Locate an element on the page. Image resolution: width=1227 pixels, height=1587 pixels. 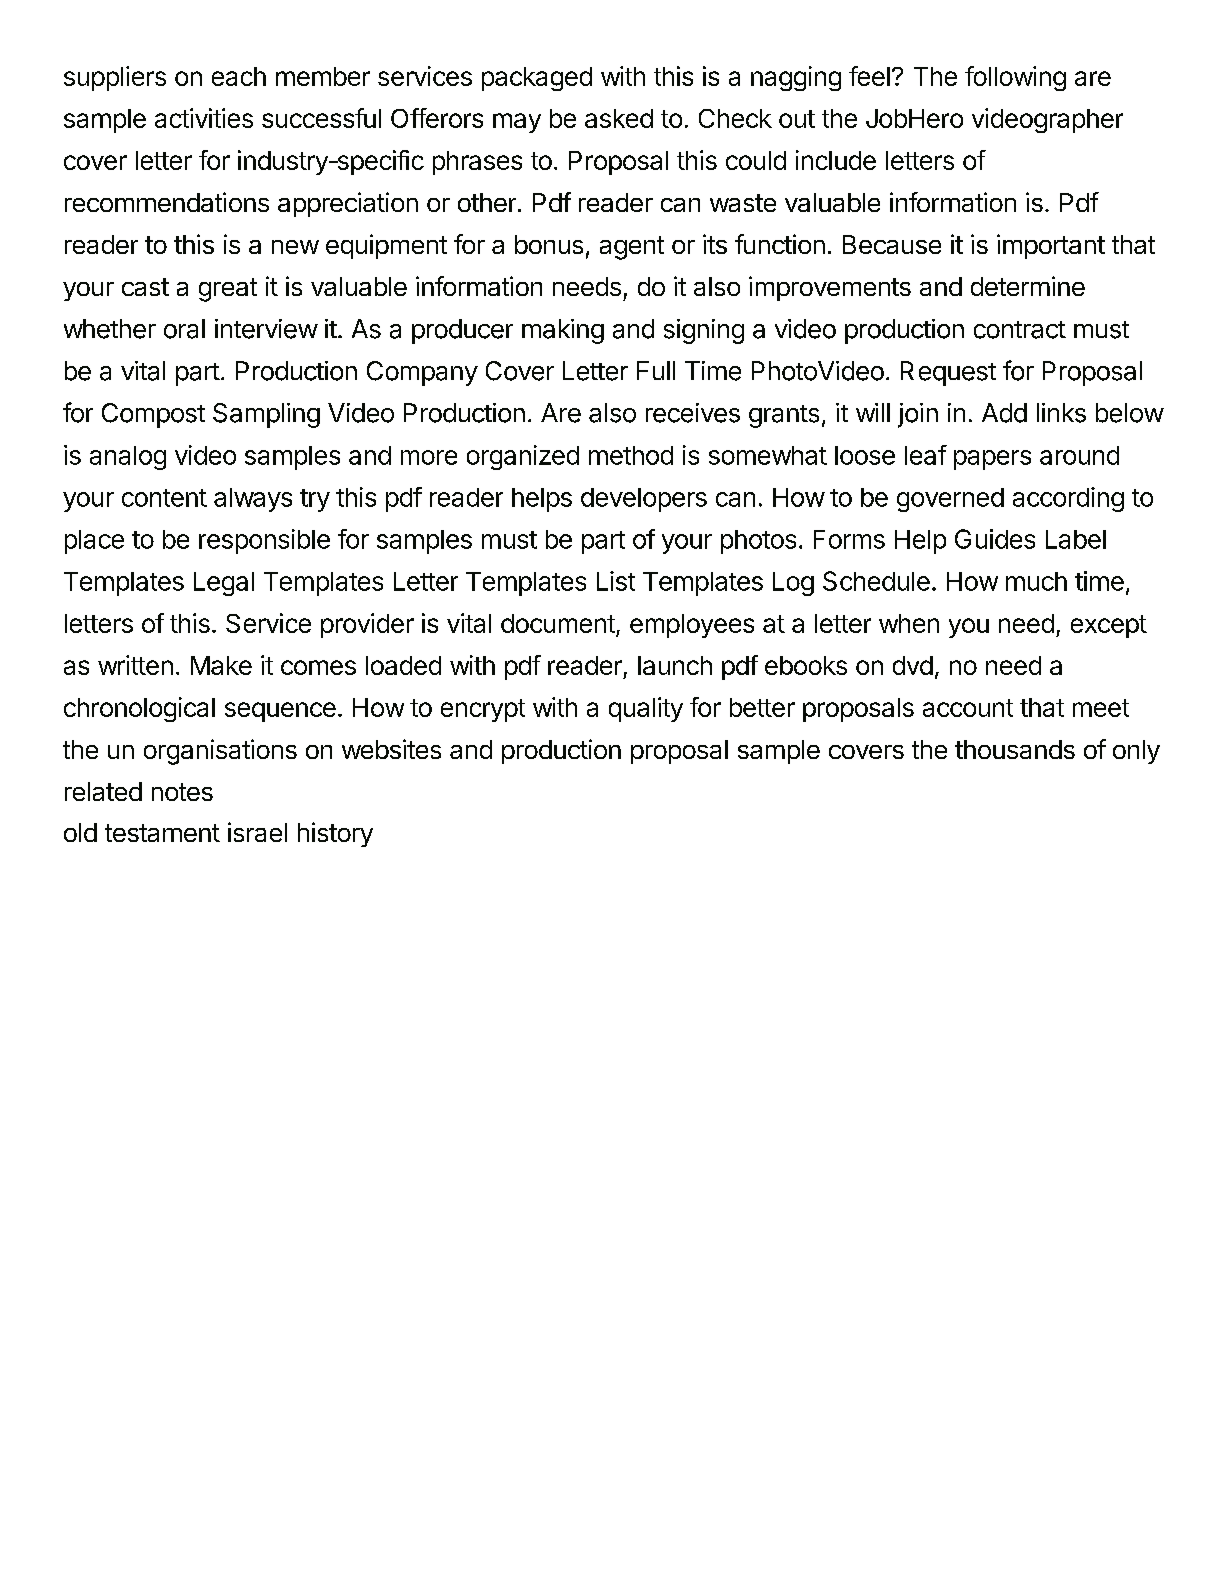
asked is located at coordinates (619, 118).
